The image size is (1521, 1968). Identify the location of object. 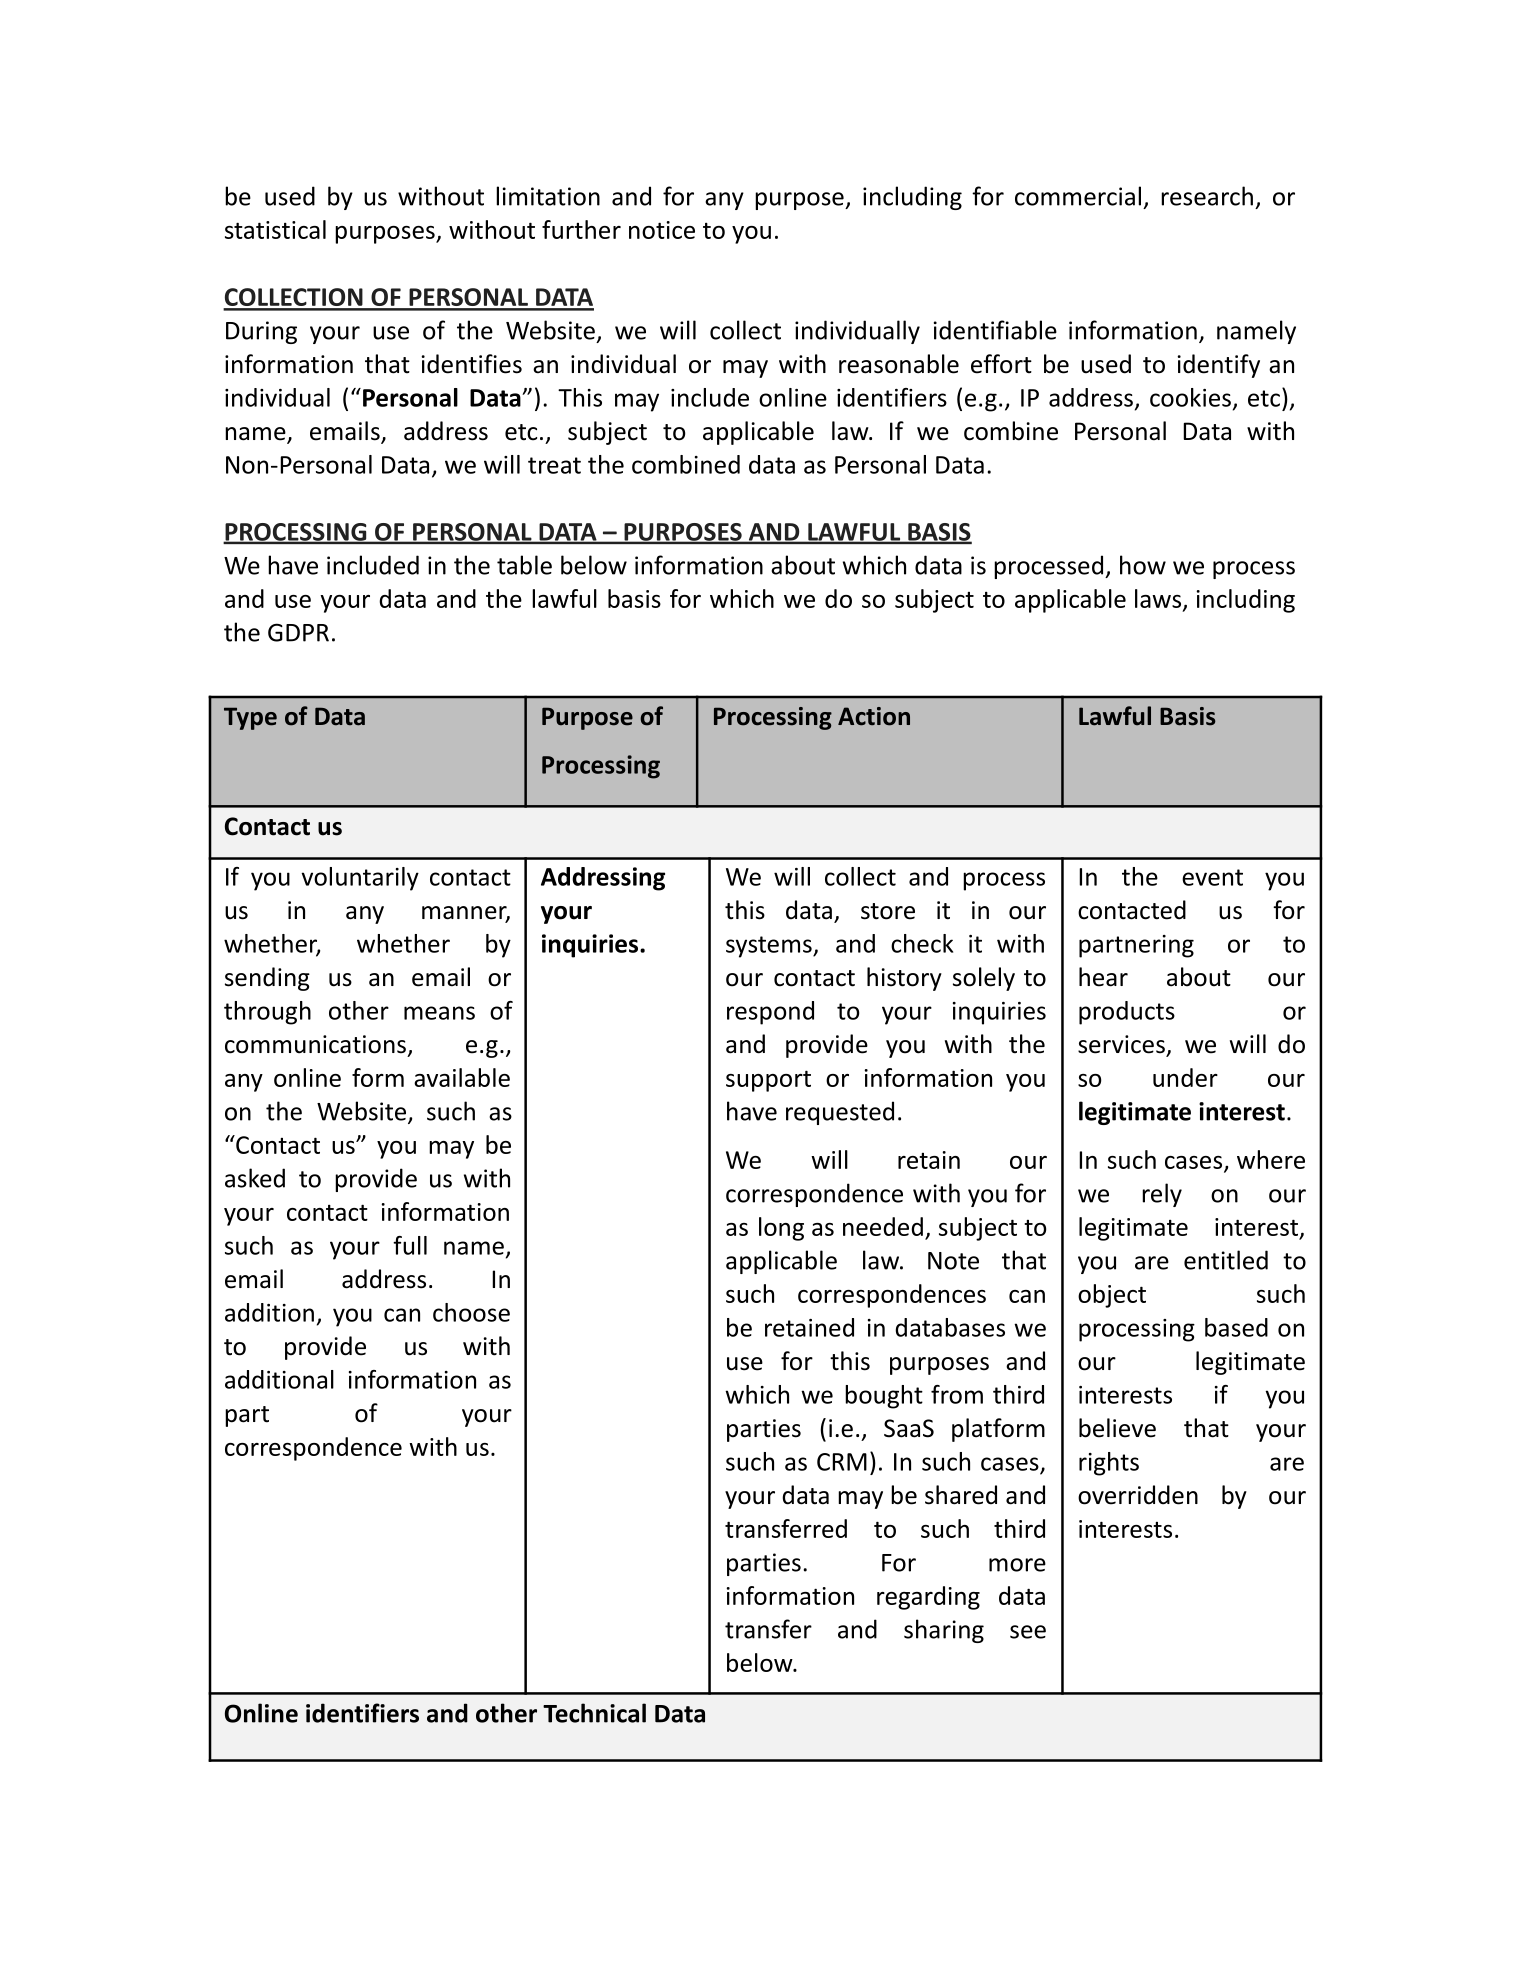
(1112, 1296).
